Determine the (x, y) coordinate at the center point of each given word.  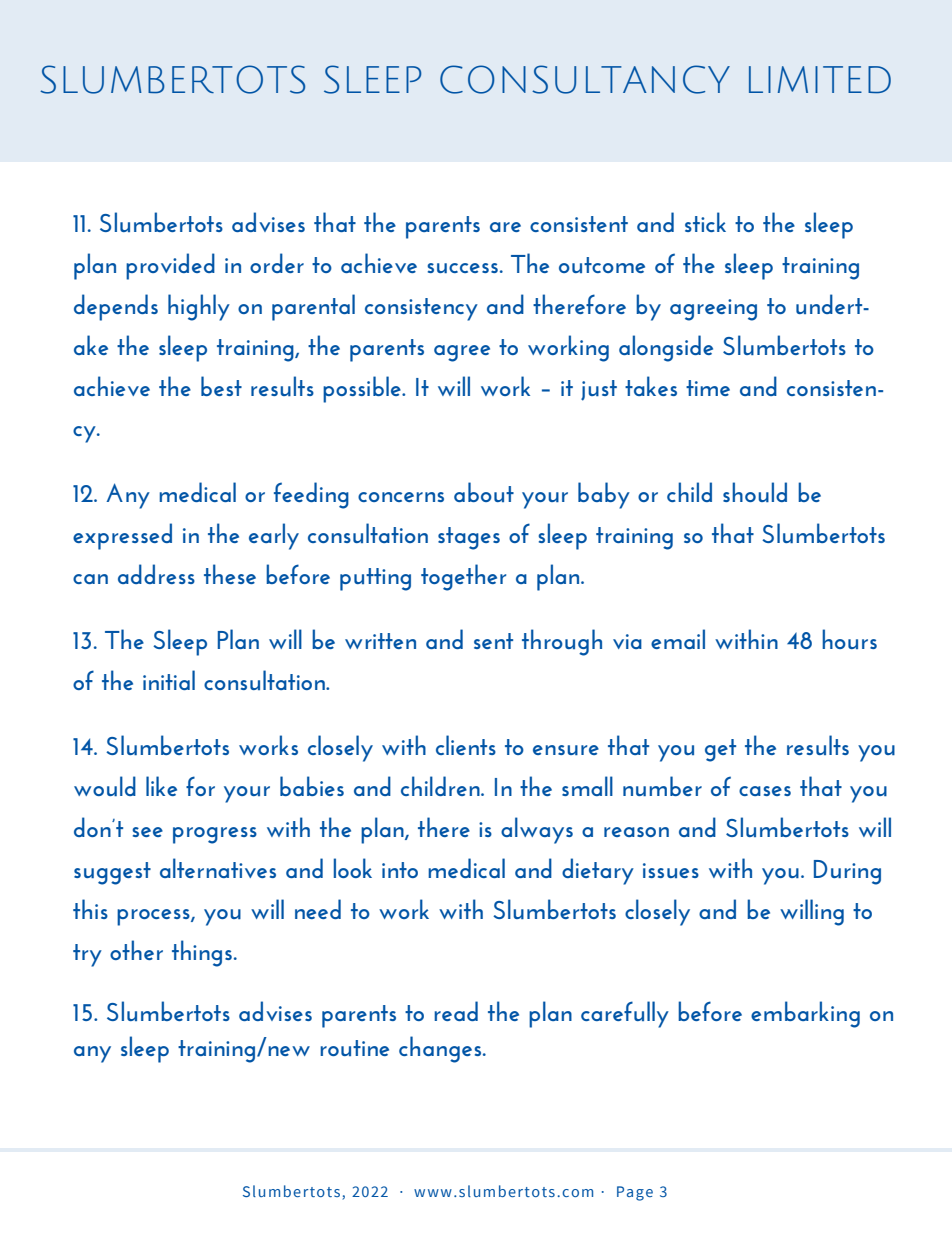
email (678, 639)
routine (354, 1048)
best (221, 386)
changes (441, 1049)
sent (493, 641)
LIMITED (820, 80)
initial (169, 680)
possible (363, 389)
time (708, 388)
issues (671, 870)
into (400, 870)
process (154, 917)
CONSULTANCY (585, 79)
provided (170, 266)
